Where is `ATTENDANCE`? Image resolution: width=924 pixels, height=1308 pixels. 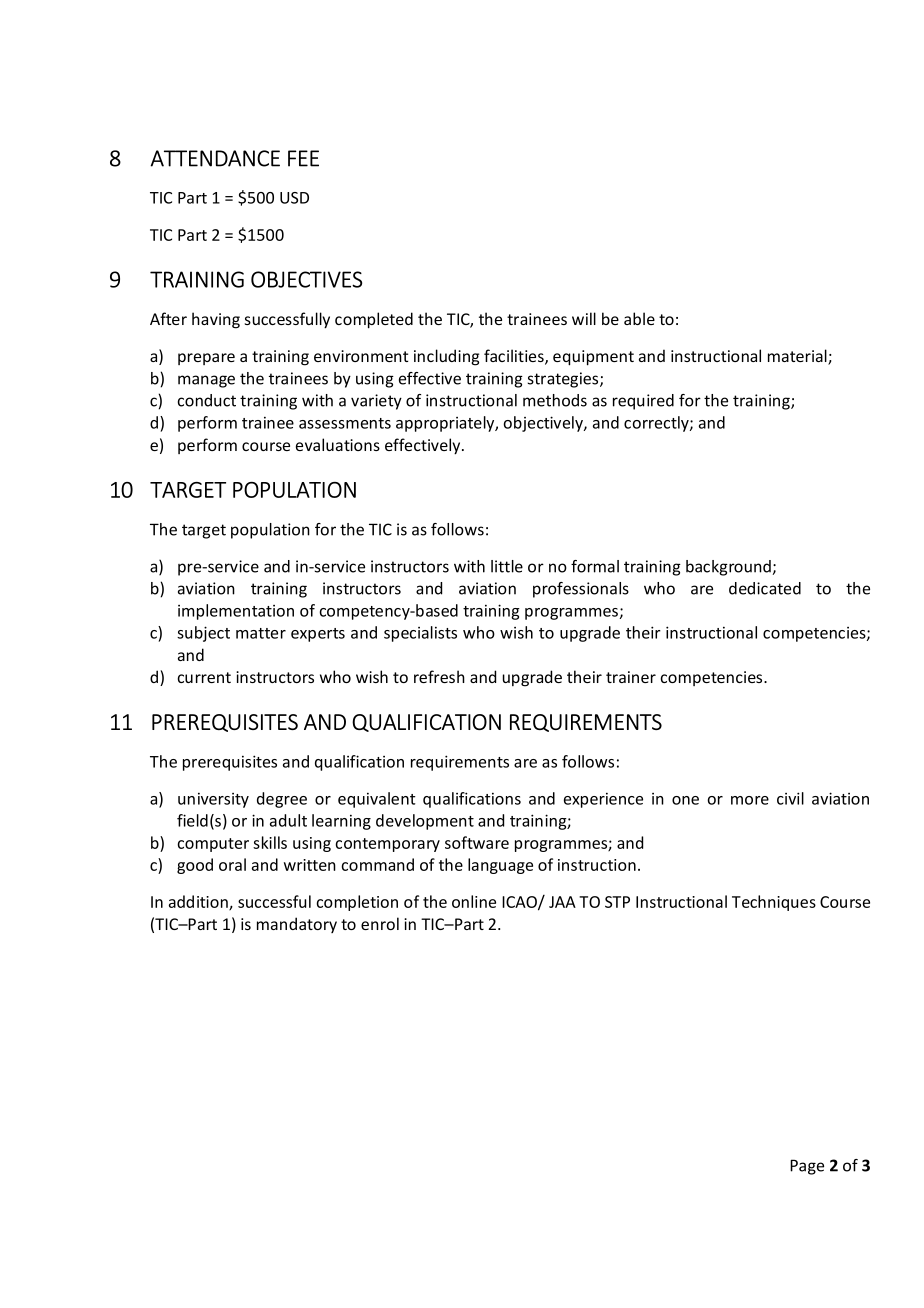
ATTENDANCE is located at coordinates (215, 158).
